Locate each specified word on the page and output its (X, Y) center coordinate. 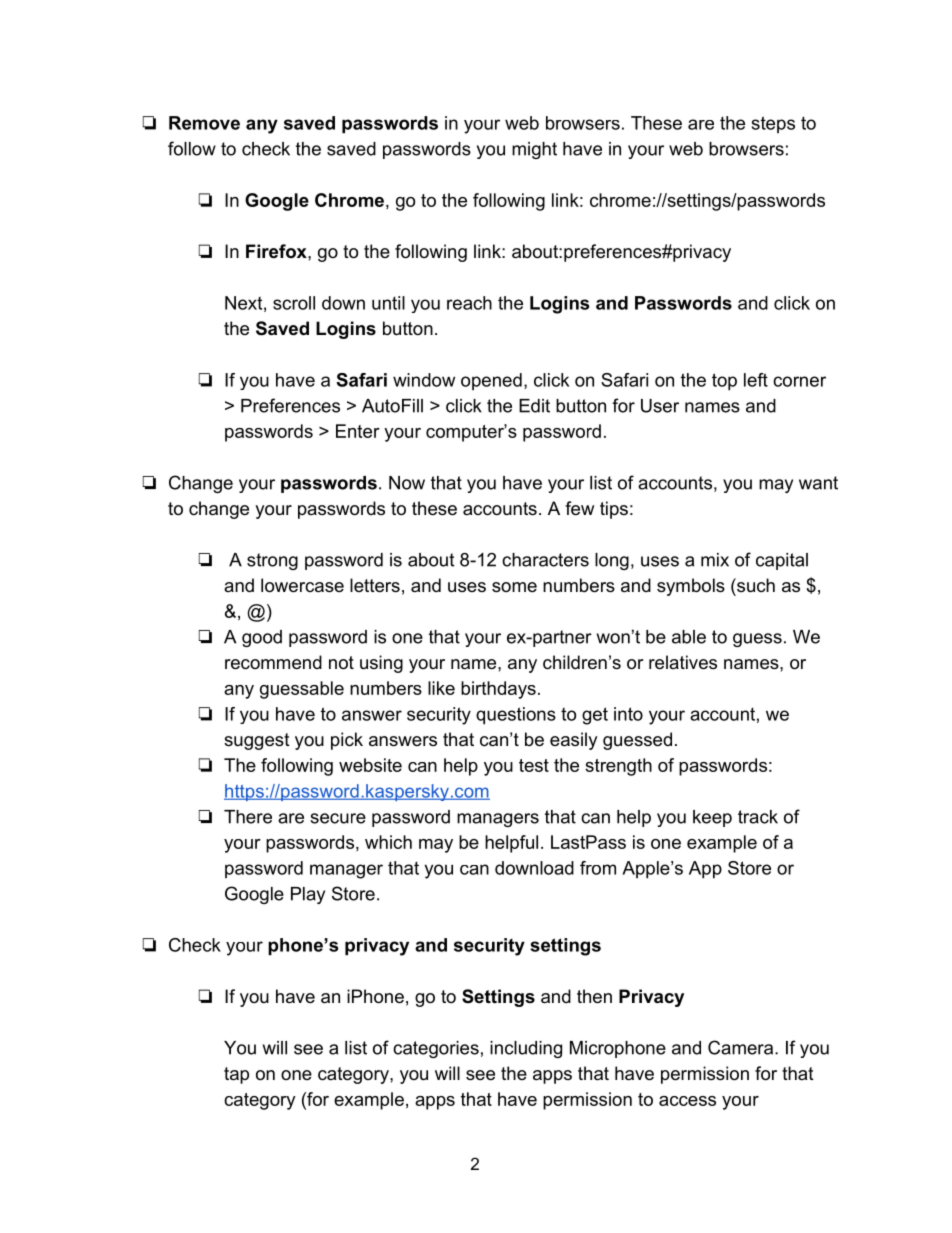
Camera (742, 1047)
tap (236, 1075)
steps (773, 125)
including (526, 1049)
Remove (204, 123)
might (534, 150)
